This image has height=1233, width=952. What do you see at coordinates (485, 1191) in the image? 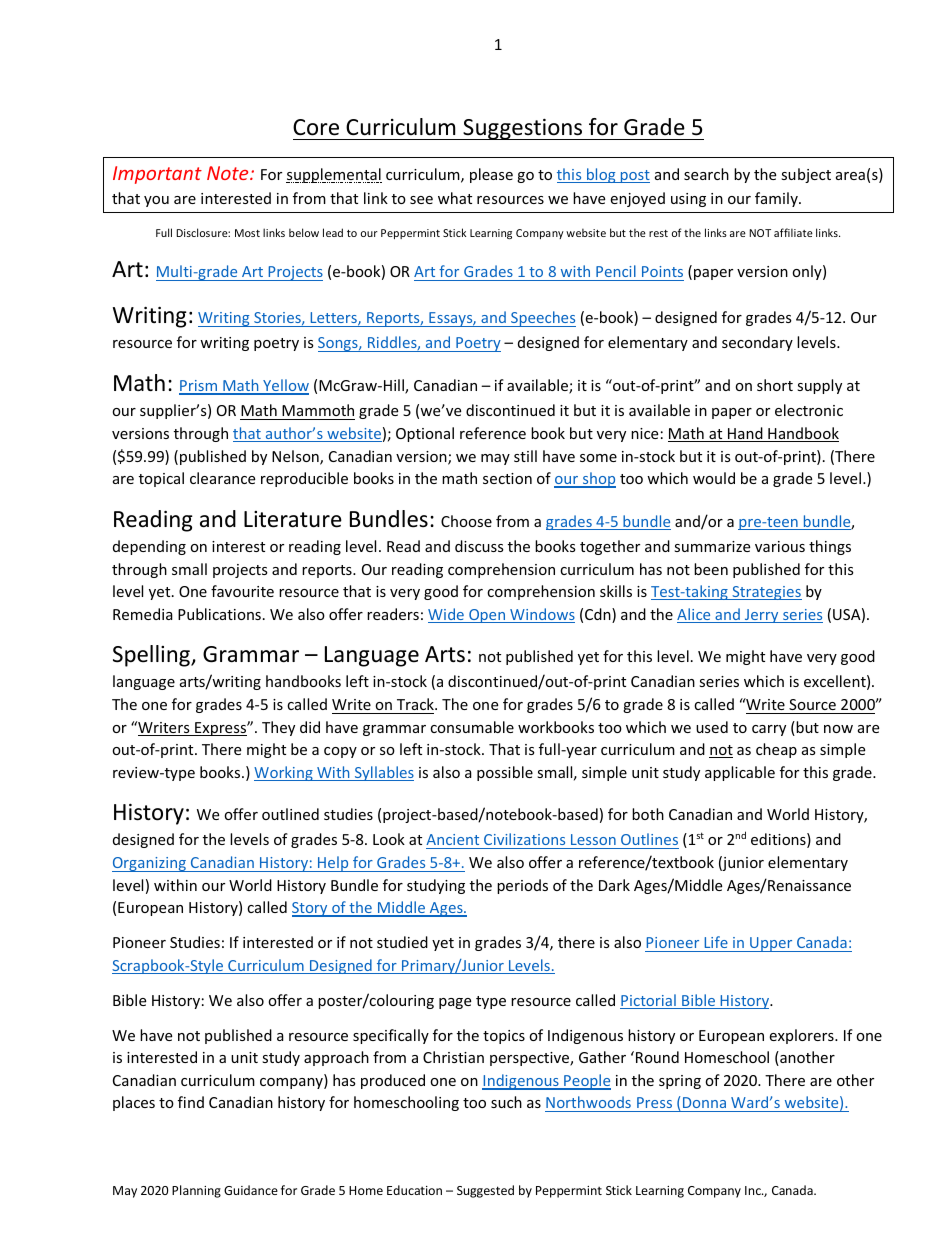
I see `Suggested` at bounding box center [485, 1191].
